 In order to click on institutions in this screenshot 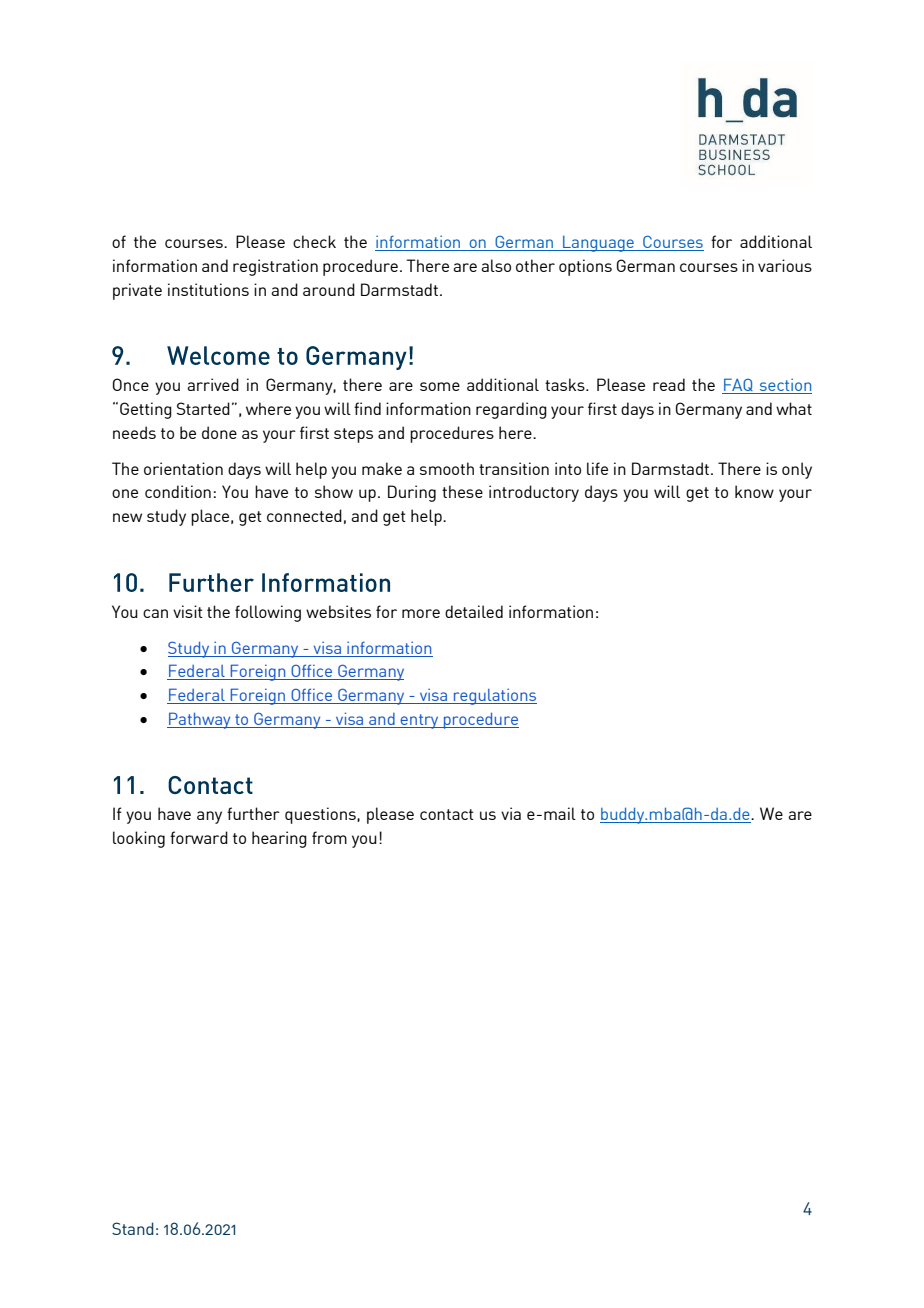, I will do `click(208, 289)`.
